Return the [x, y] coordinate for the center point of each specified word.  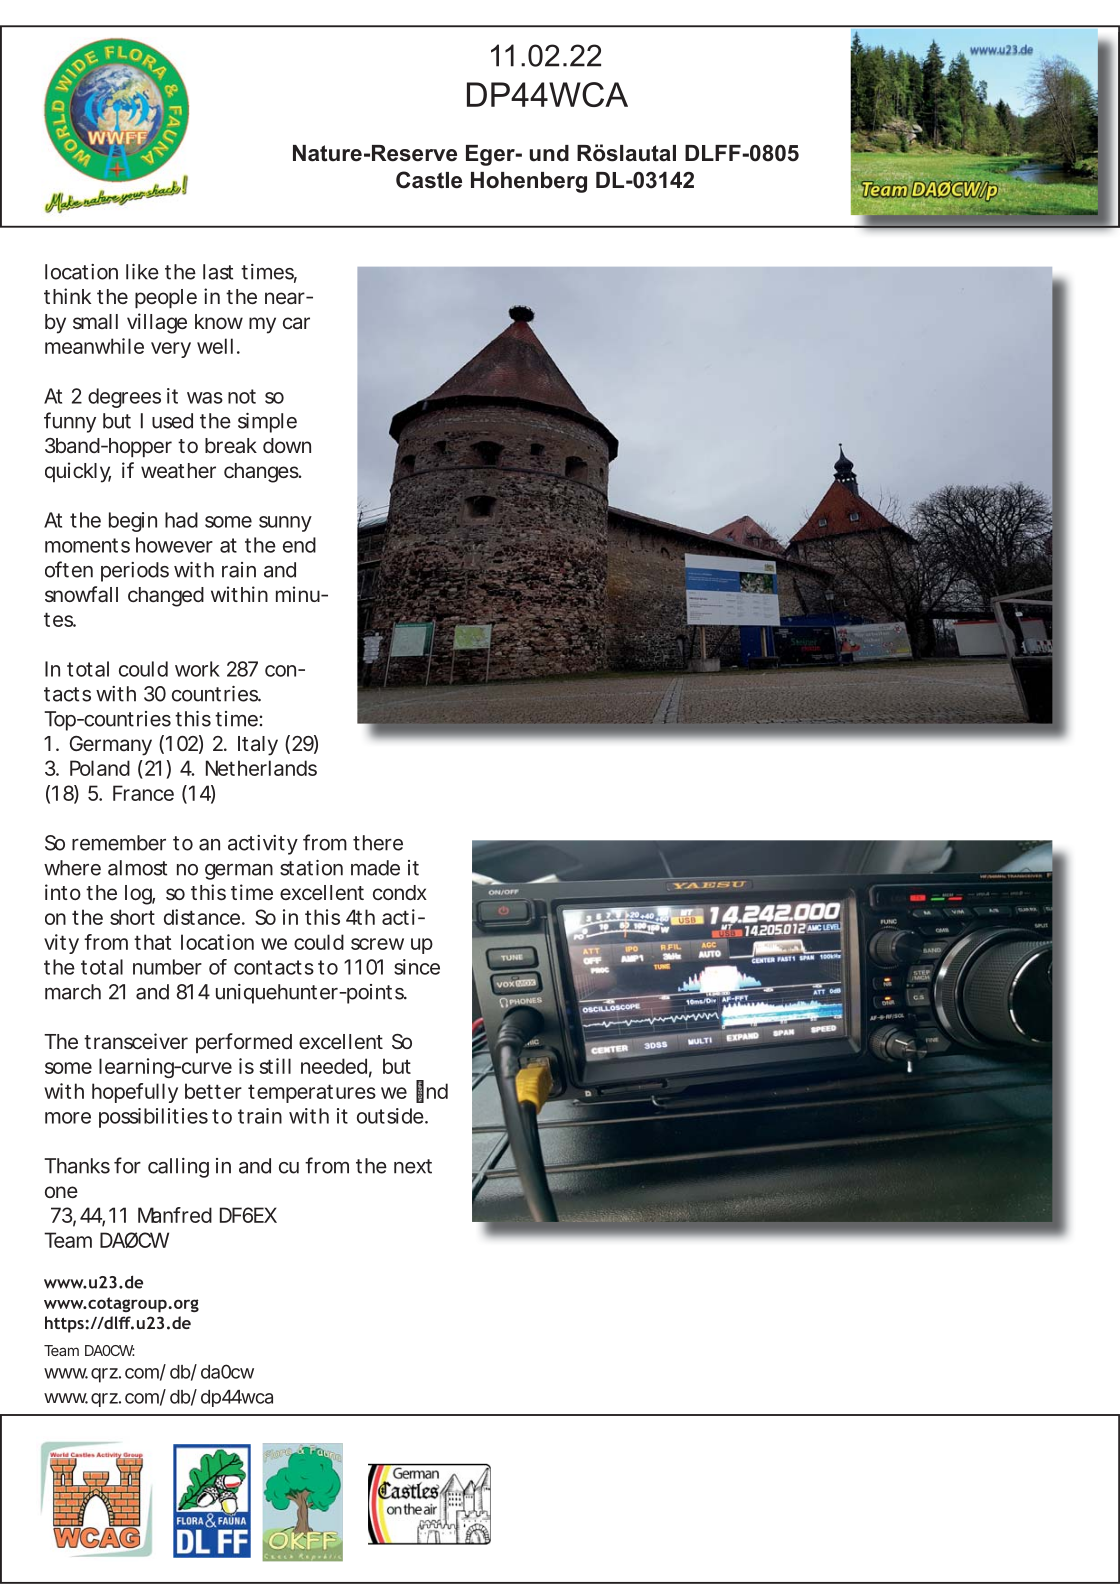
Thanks [77, 1166]
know [219, 321]
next [413, 1166]
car [296, 323]
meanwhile [94, 346]
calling [178, 1168]
